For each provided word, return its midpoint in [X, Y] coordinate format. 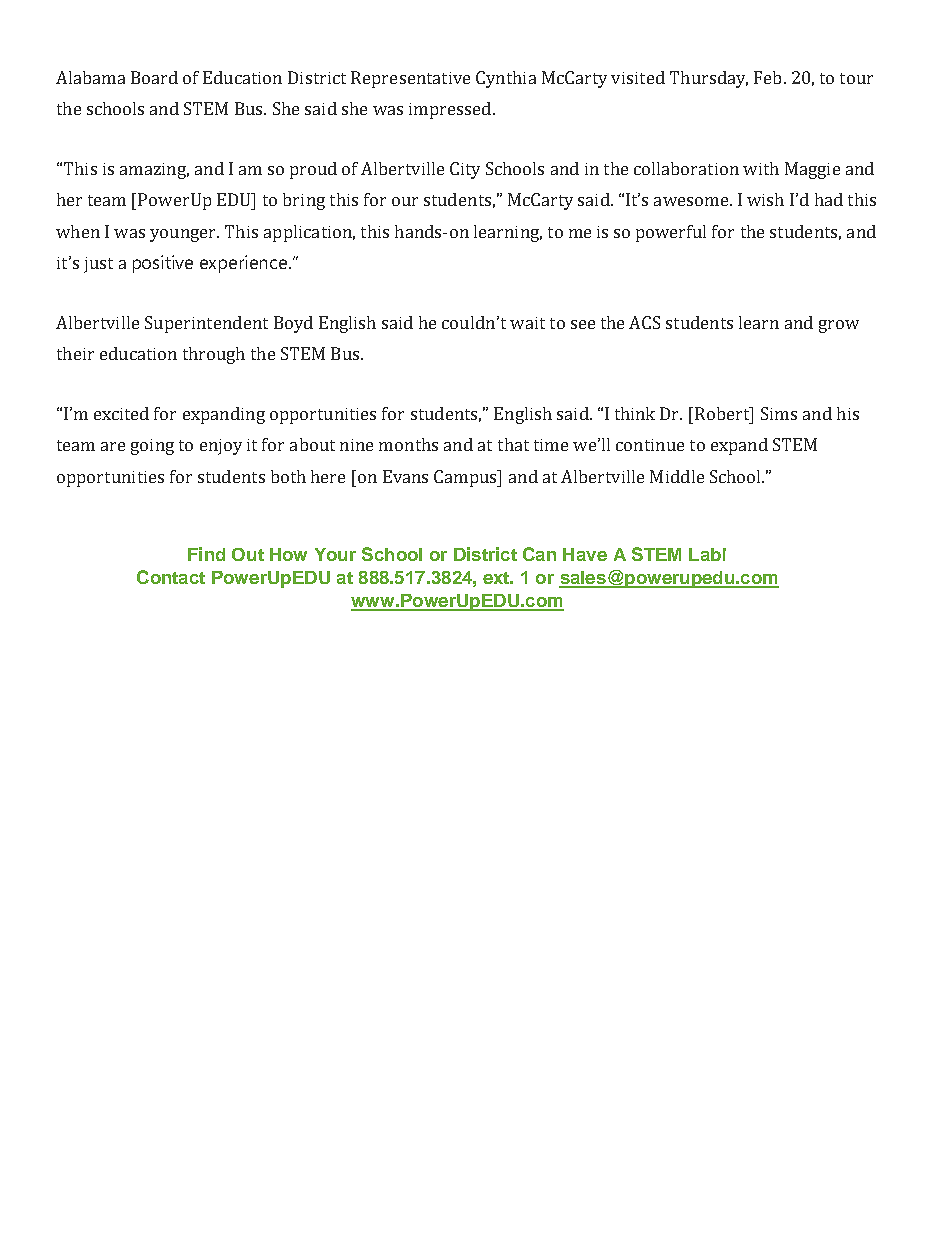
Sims [779, 413]
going [152, 447]
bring [304, 201]
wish [765, 199]
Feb [767, 77]
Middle [677, 476]
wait [527, 323]
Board [154, 77]
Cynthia [506, 79]
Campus [466, 478]
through [214, 355]
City [465, 170]
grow [839, 326]
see [583, 324]
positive [163, 264]
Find [206, 554]
